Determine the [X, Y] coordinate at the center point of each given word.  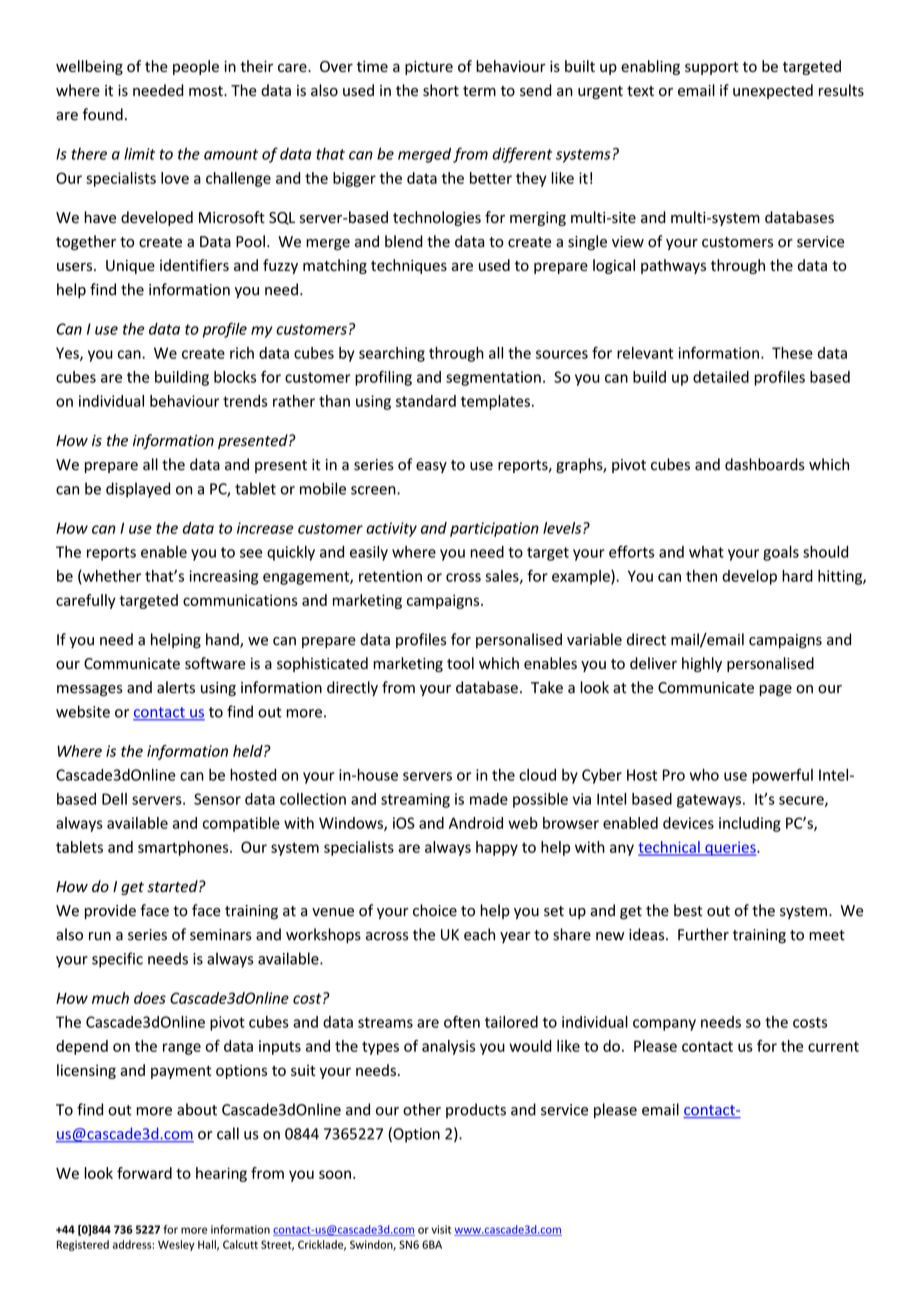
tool [460, 663]
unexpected [773, 91]
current [833, 1046]
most [207, 91]
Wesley [176, 1245]
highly [702, 664]
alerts [176, 687]
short [441, 90]
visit [441, 1229]
